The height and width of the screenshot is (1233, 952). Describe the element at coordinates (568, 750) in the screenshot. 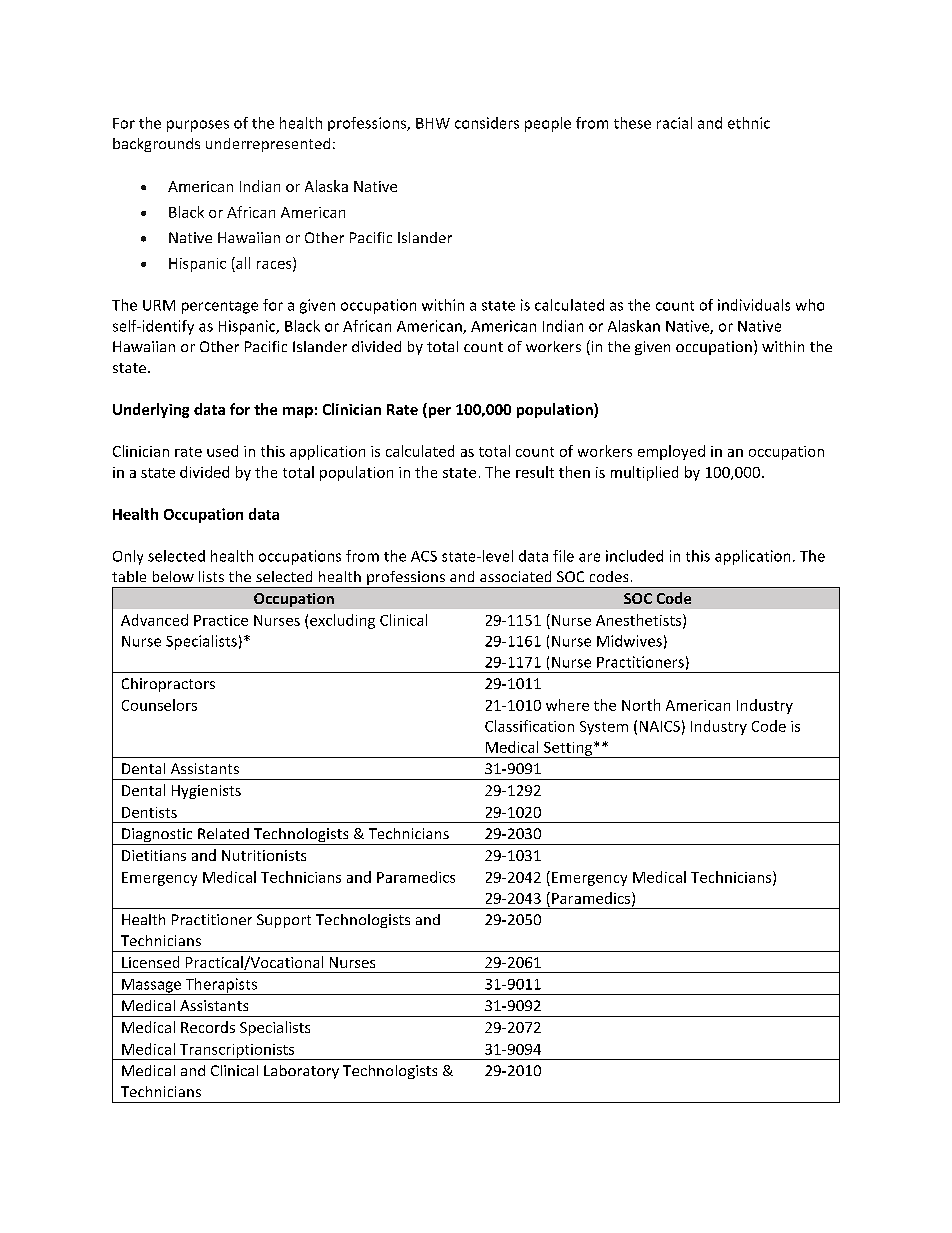

I see `Setting` at that location.
